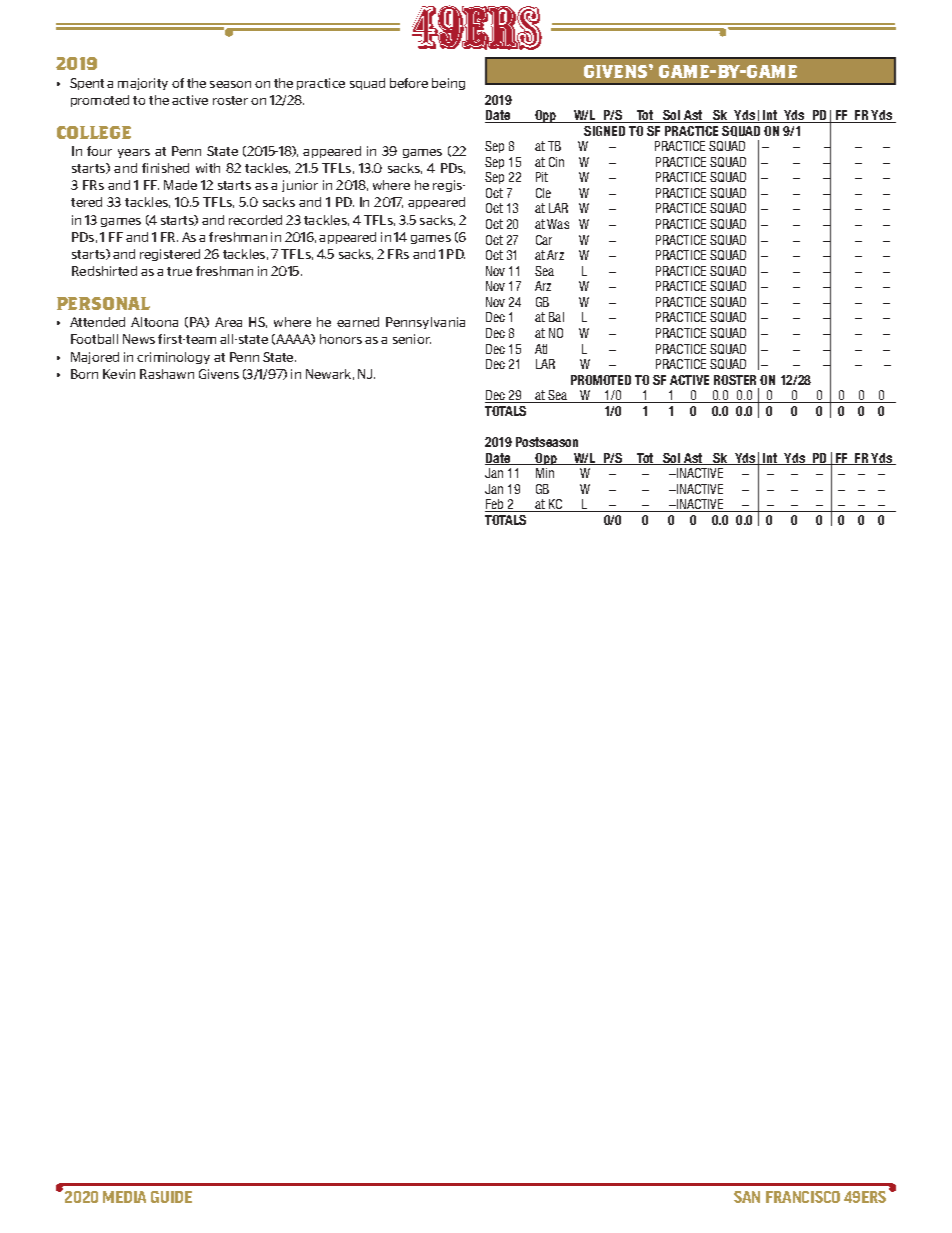  Describe the element at coordinates (604, 131) in the screenshot. I see `SIGNED` at that location.
